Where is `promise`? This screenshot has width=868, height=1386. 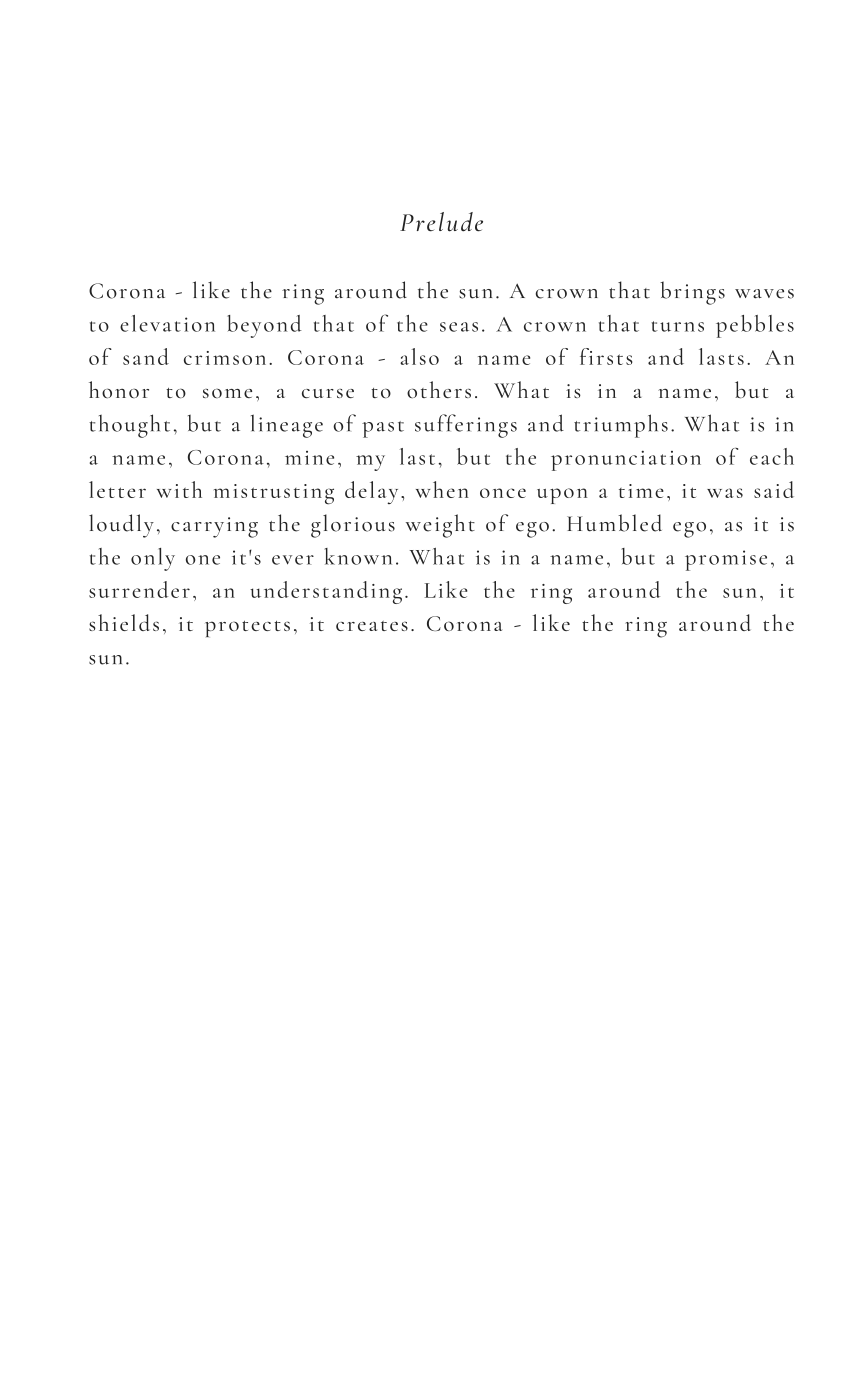 promise is located at coordinates (726, 560).
